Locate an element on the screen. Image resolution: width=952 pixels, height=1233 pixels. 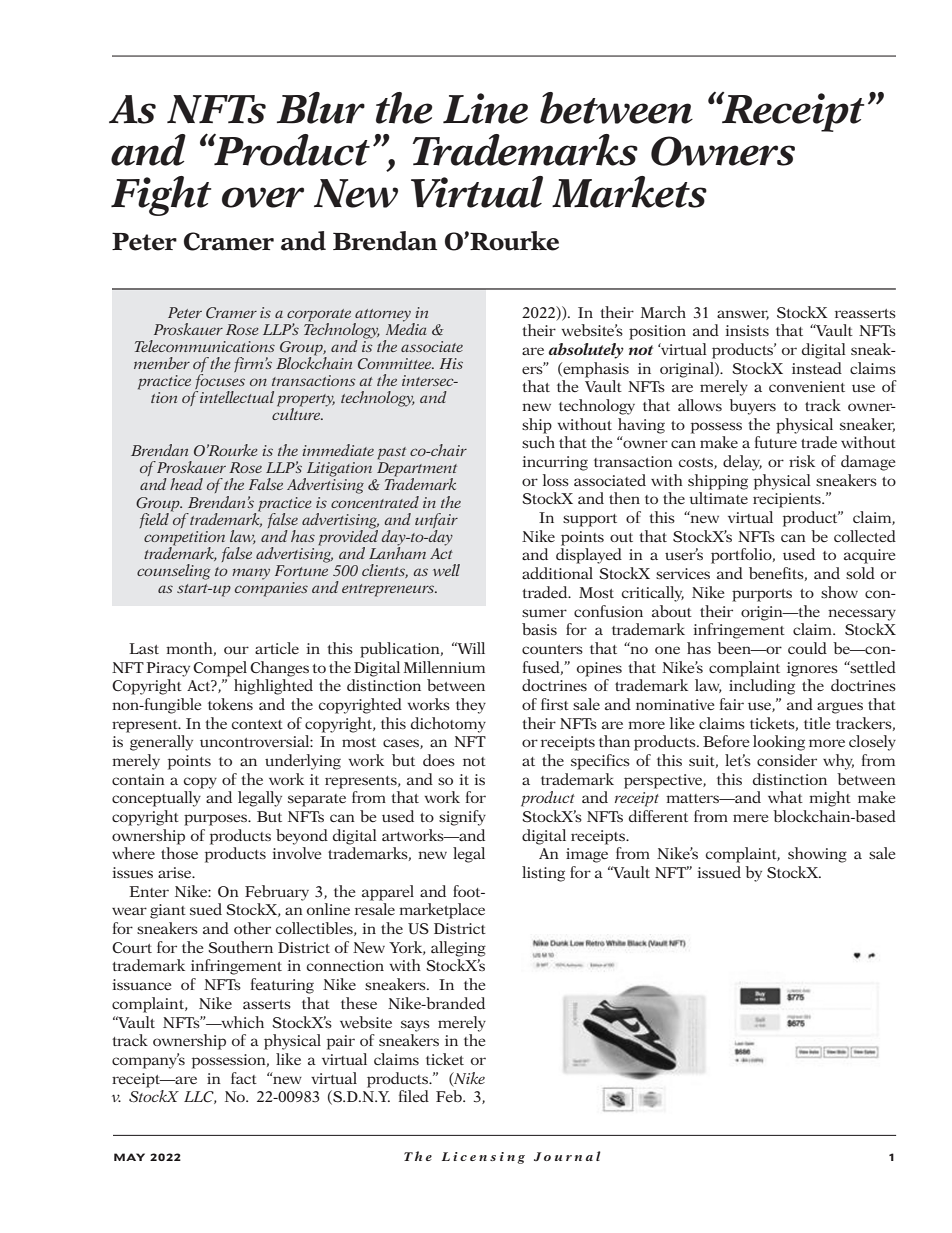
basis is located at coordinates (539, 629).
